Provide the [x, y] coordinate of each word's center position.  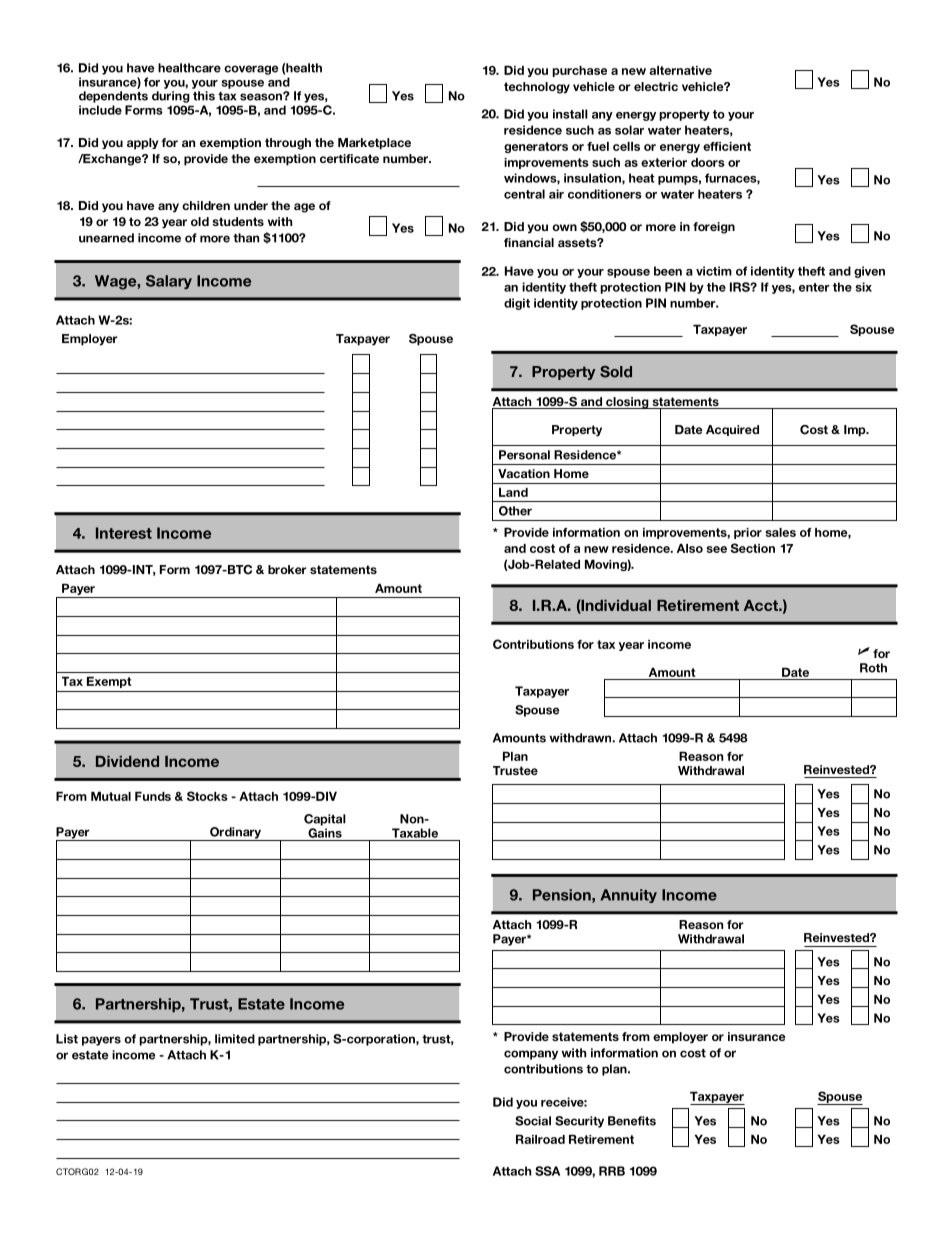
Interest [124, 533]
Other [515, 511]
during [171, 97]
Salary [169, 282]
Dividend [127, 761]
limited [235, 1039]
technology [537, 88]
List [67, 1039]
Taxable [415, 833]
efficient [727, 146]
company [531, 1055]
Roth [873, 668]
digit [517, 304]
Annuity [628, 896]
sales [781, 532]
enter [814, 287]
